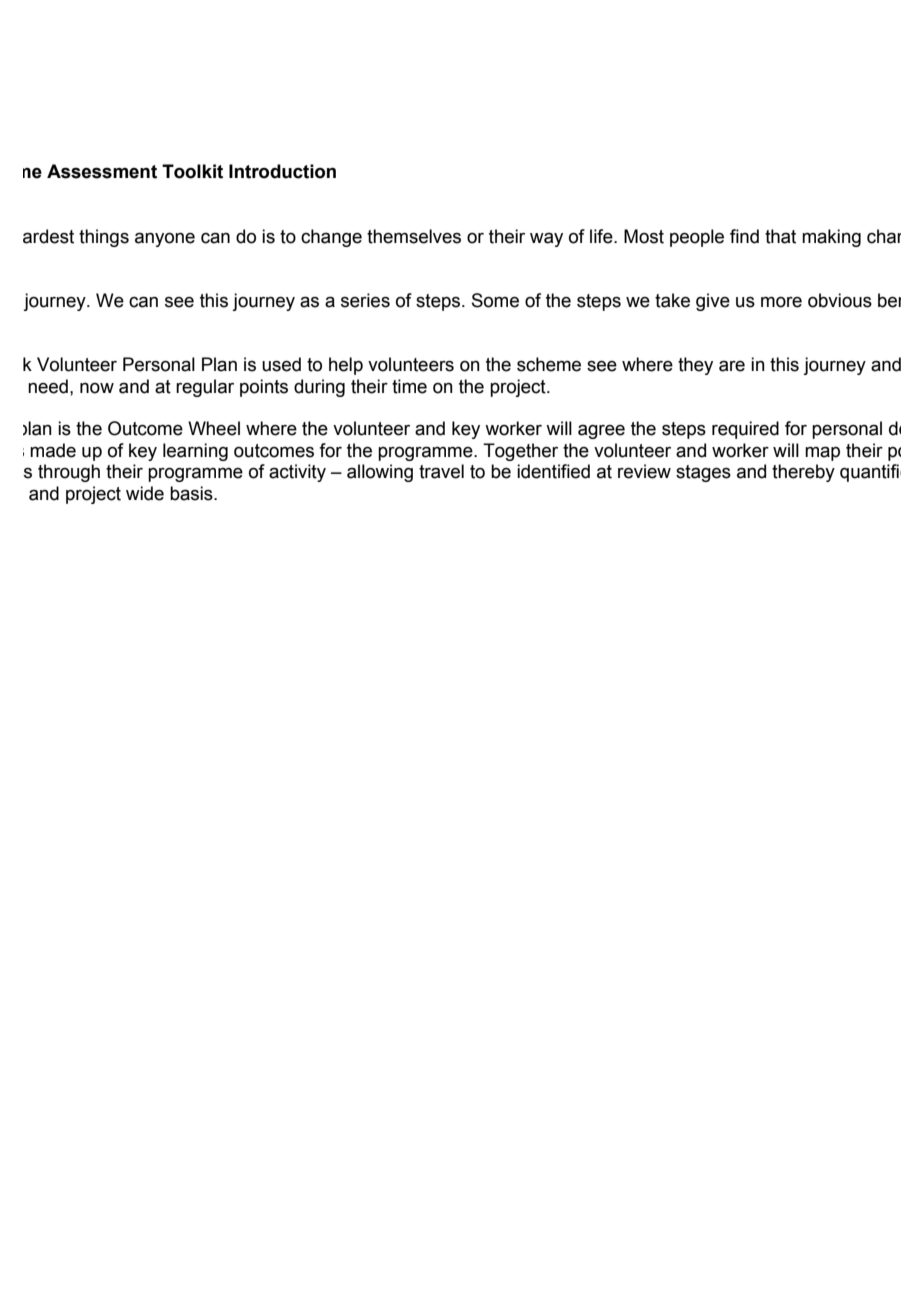 This screenshot has width=924, height=1307. Describe the element at coordinates (744, 236) in the screenshot. I see `find` at that location.
